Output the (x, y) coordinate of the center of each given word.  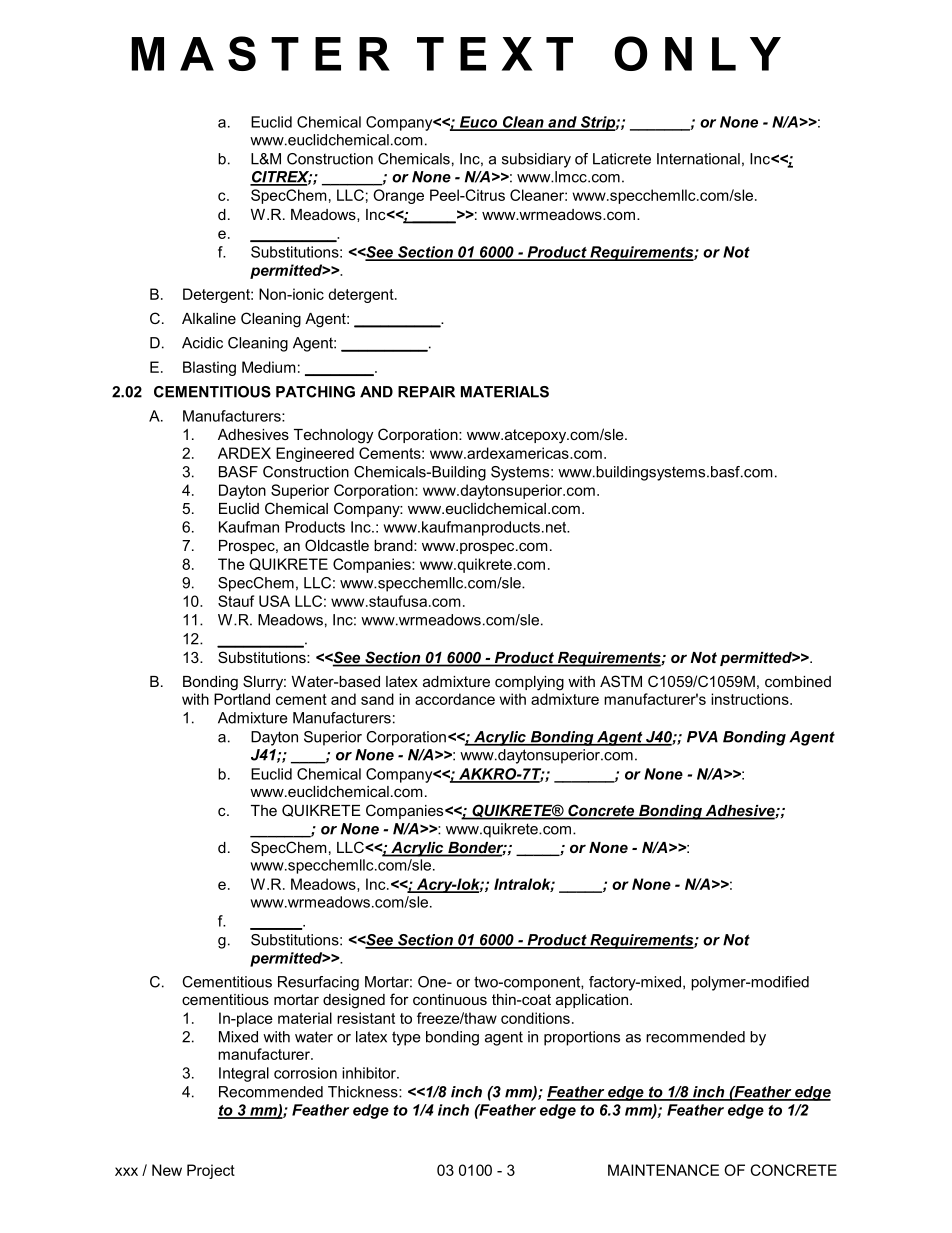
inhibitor (370, 1073)
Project (211, 1171)
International (698, 159)
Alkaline (209, 318)
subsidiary (536, 160)
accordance (455, 699)
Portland (242, 699)
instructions (751, 699)
